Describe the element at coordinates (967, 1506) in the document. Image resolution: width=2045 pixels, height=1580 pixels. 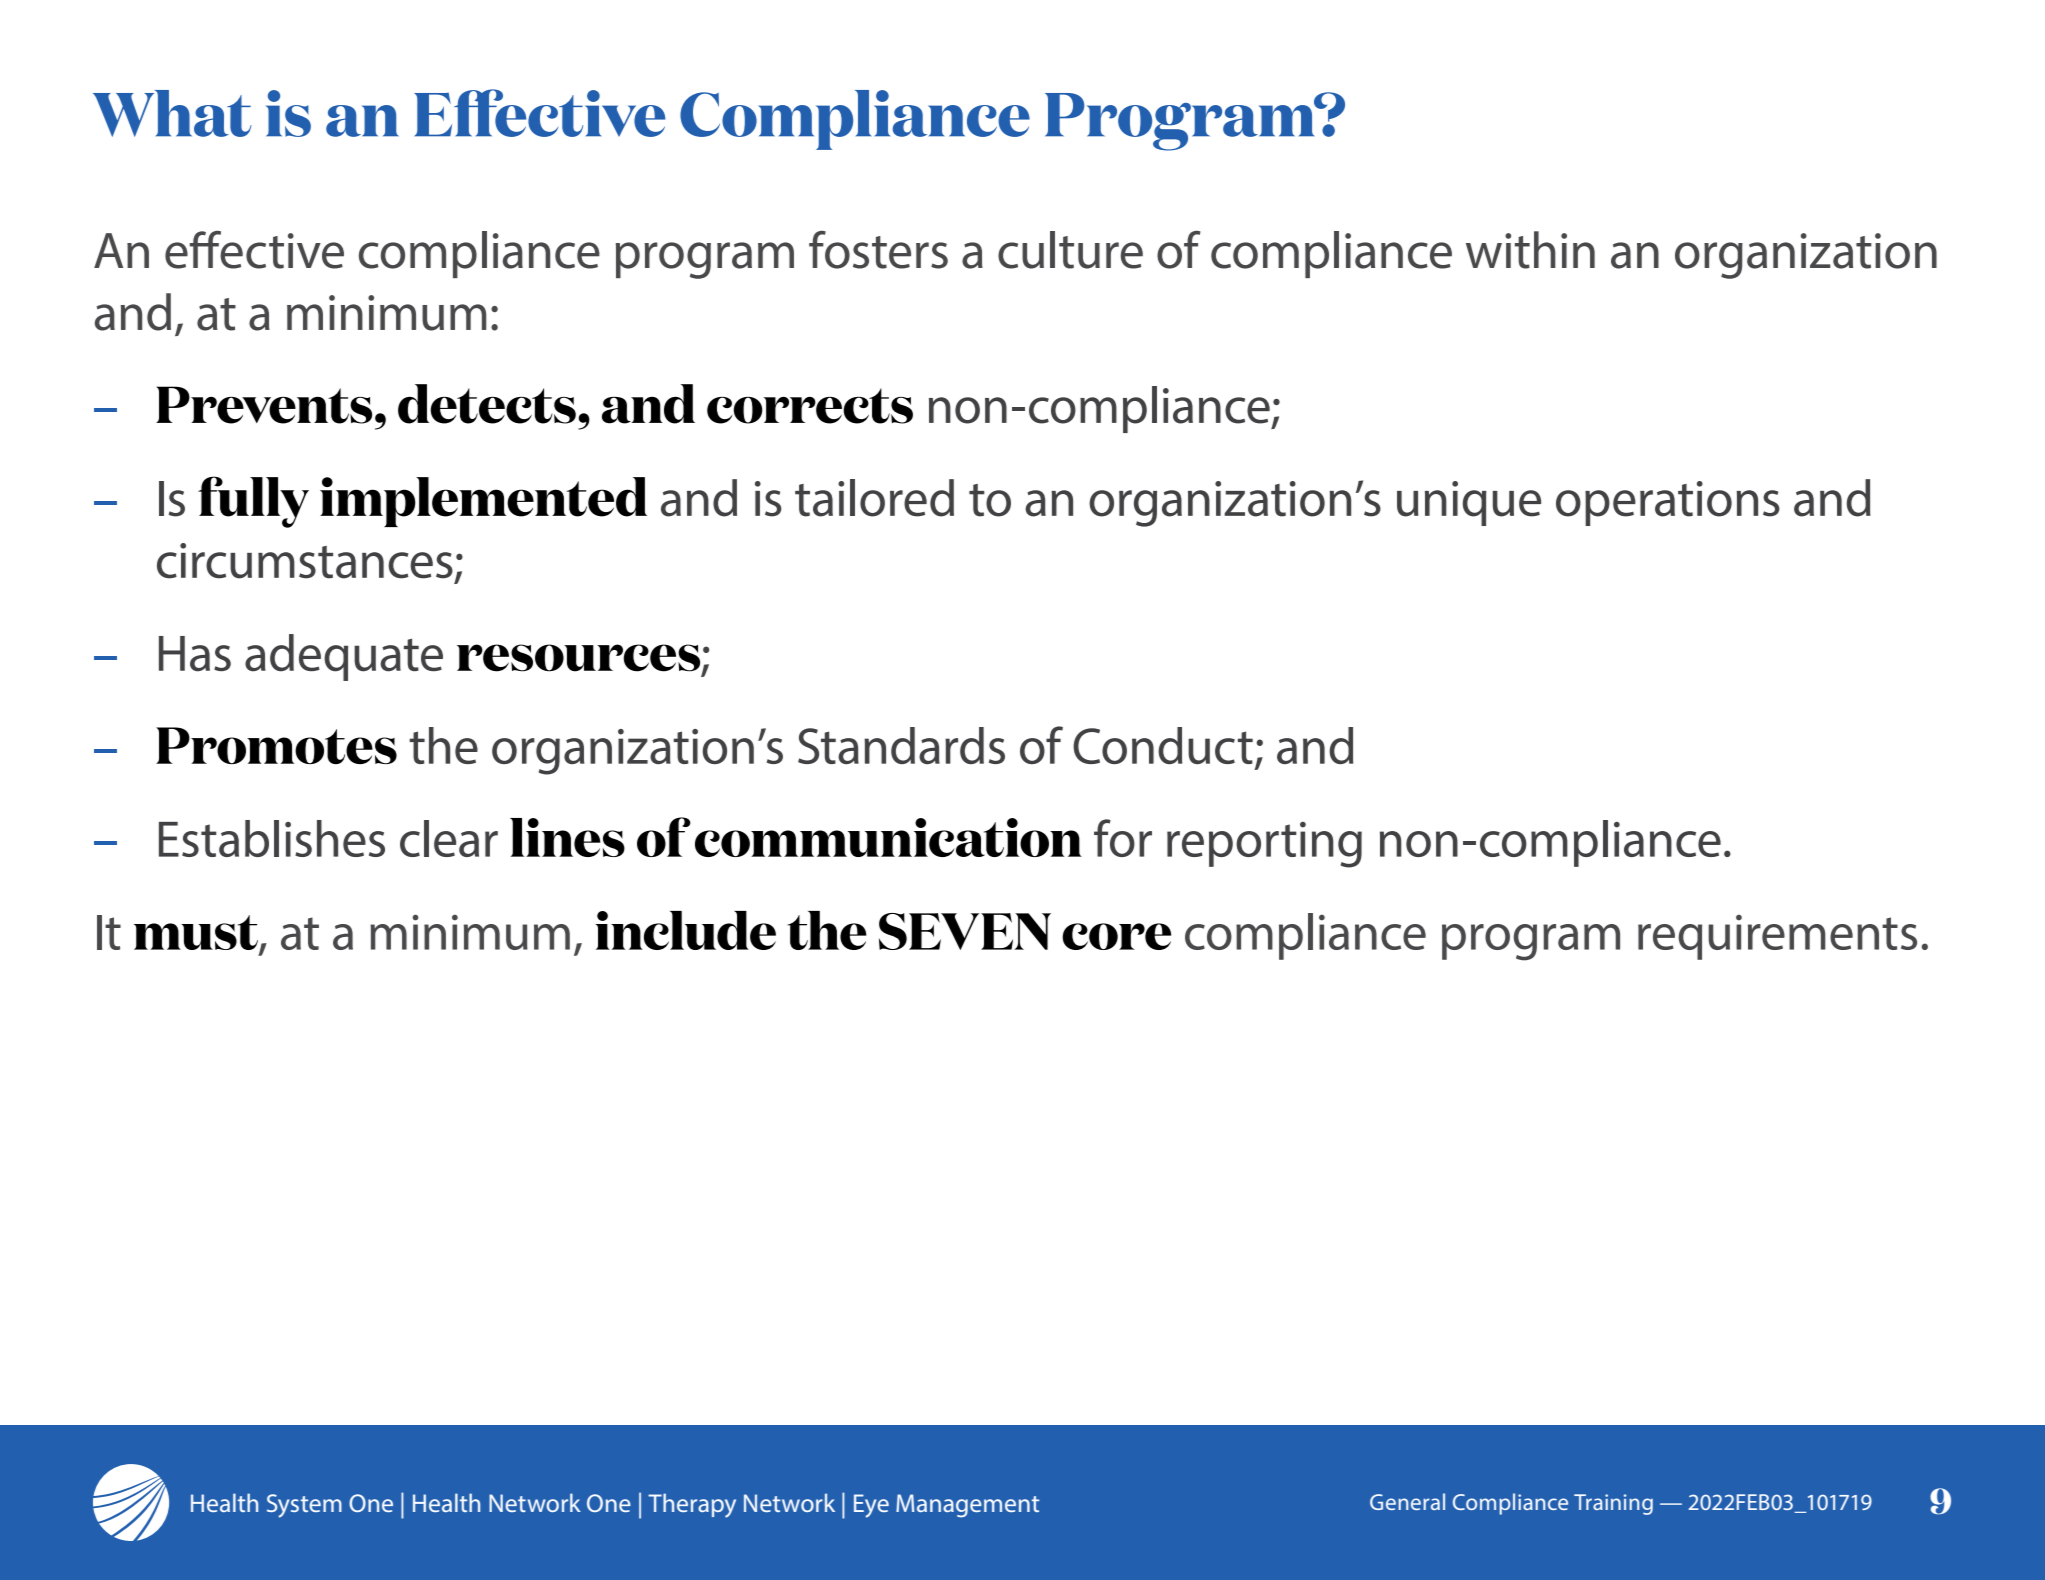
I see `Management` at that location.
